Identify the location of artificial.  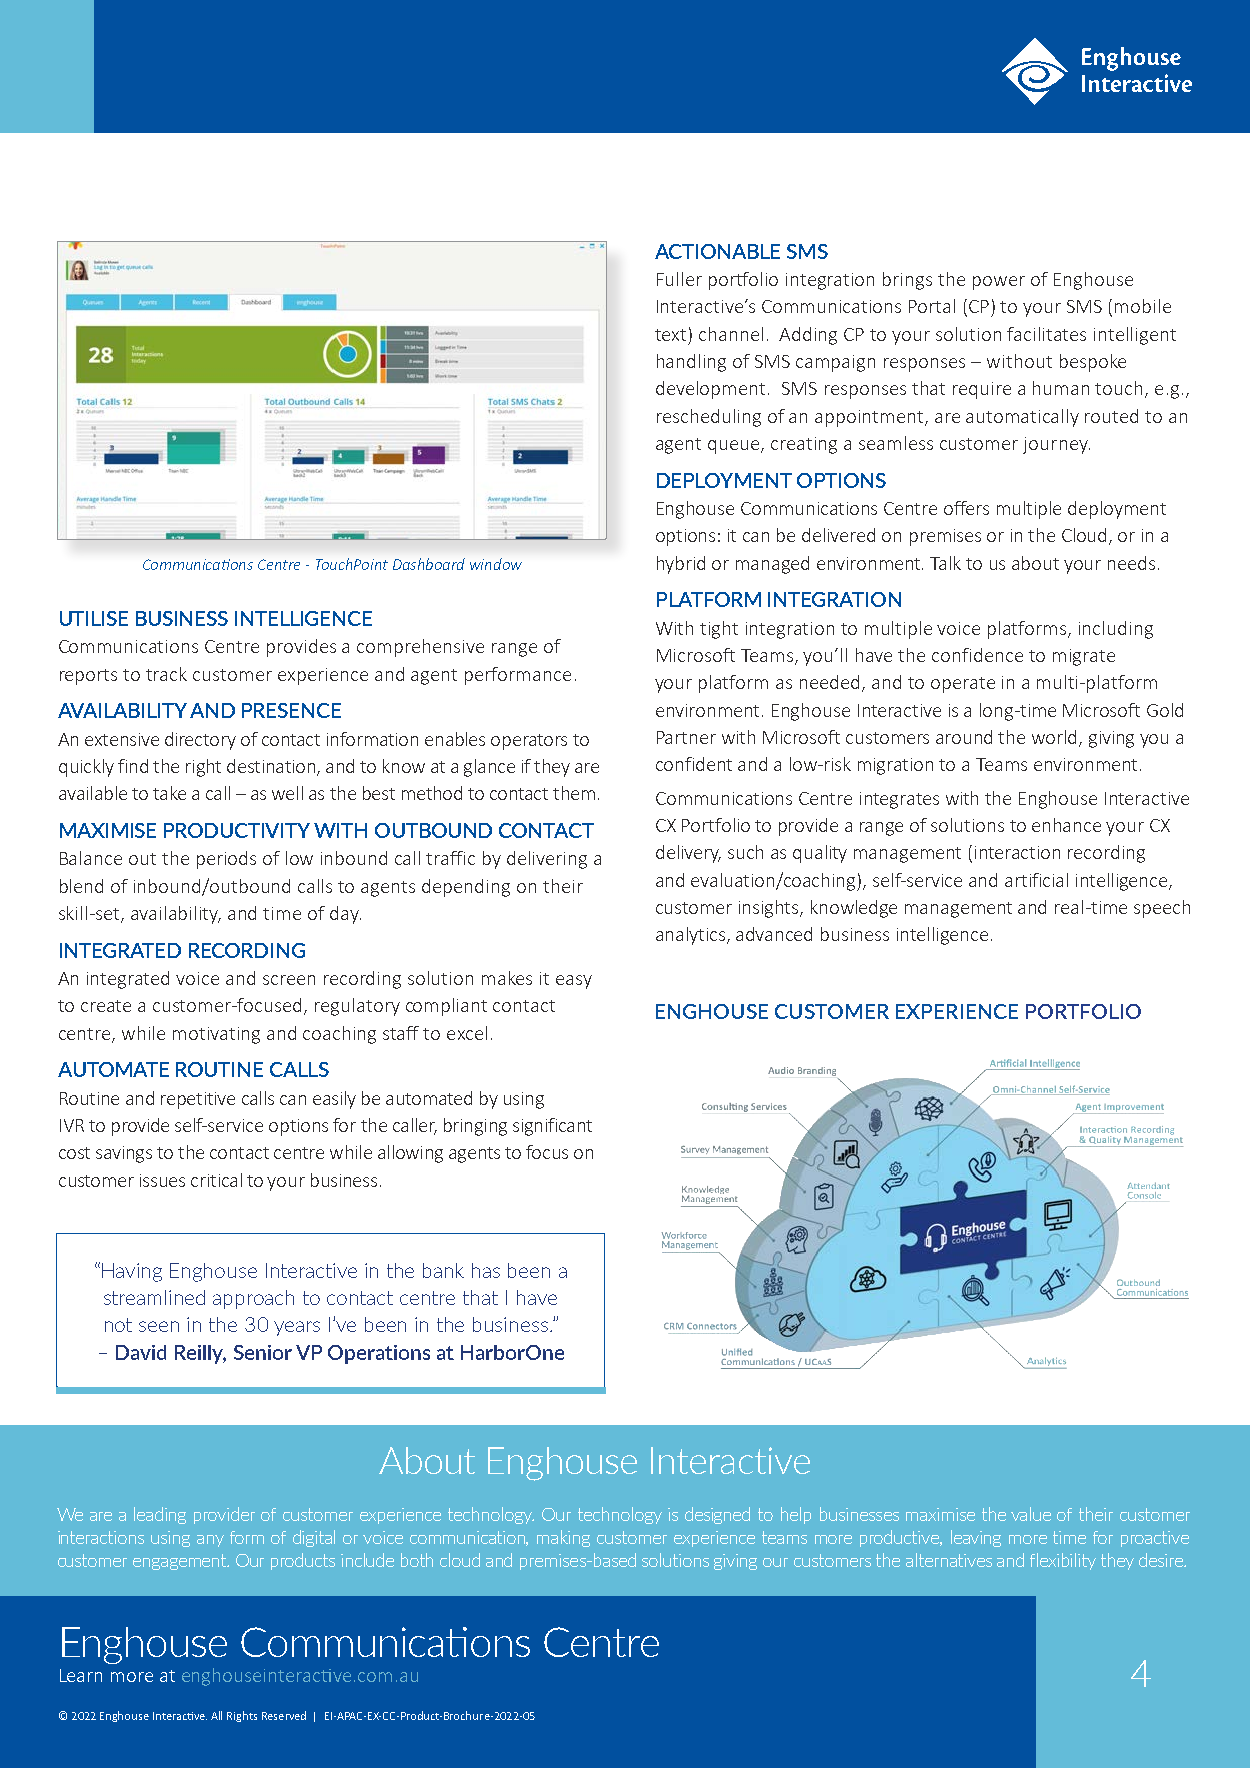
(1036, 880).
